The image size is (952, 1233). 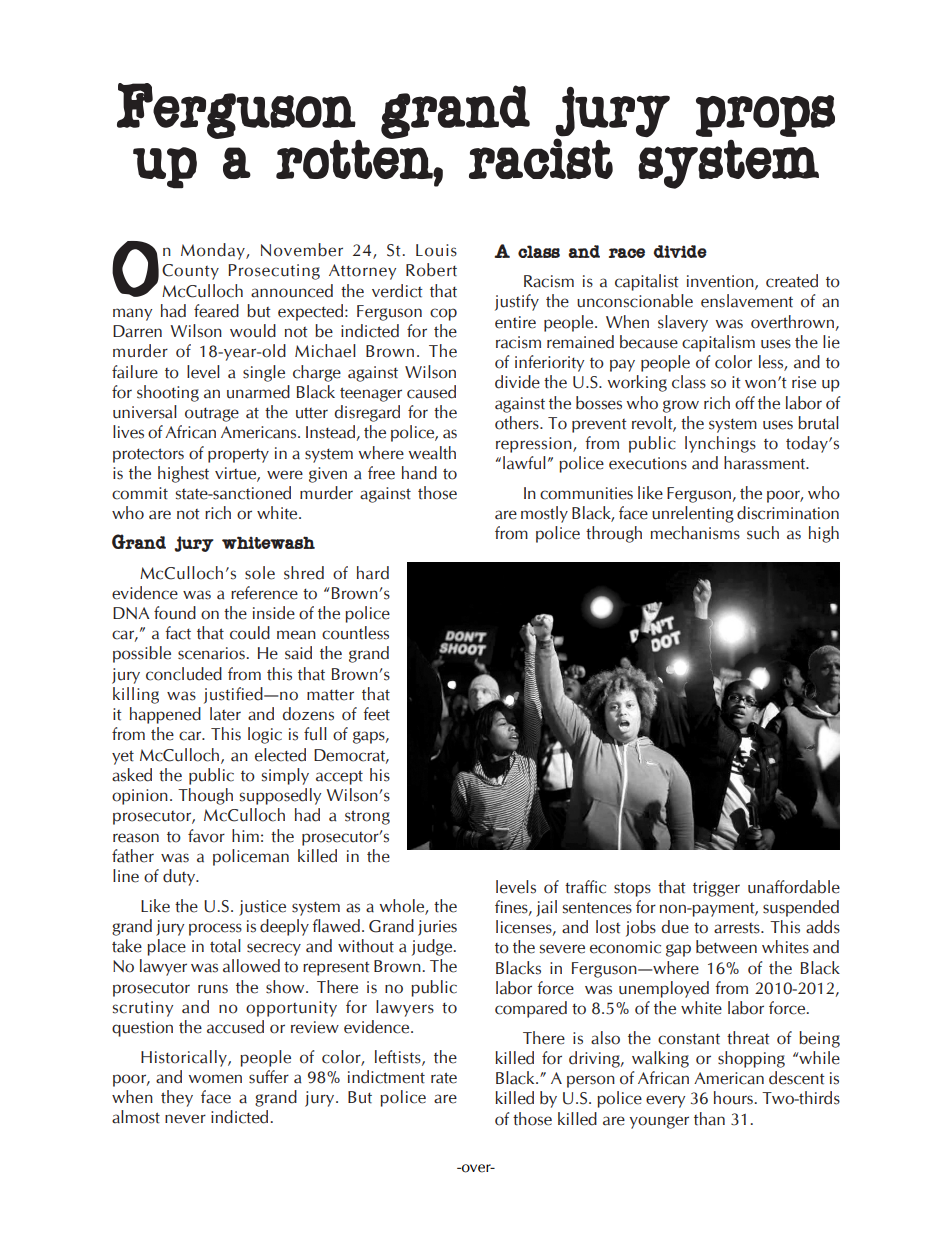 What do you see at coordinates (373, 573) in the screenshot?
I see `hard` at bounding box center [373, 573].
